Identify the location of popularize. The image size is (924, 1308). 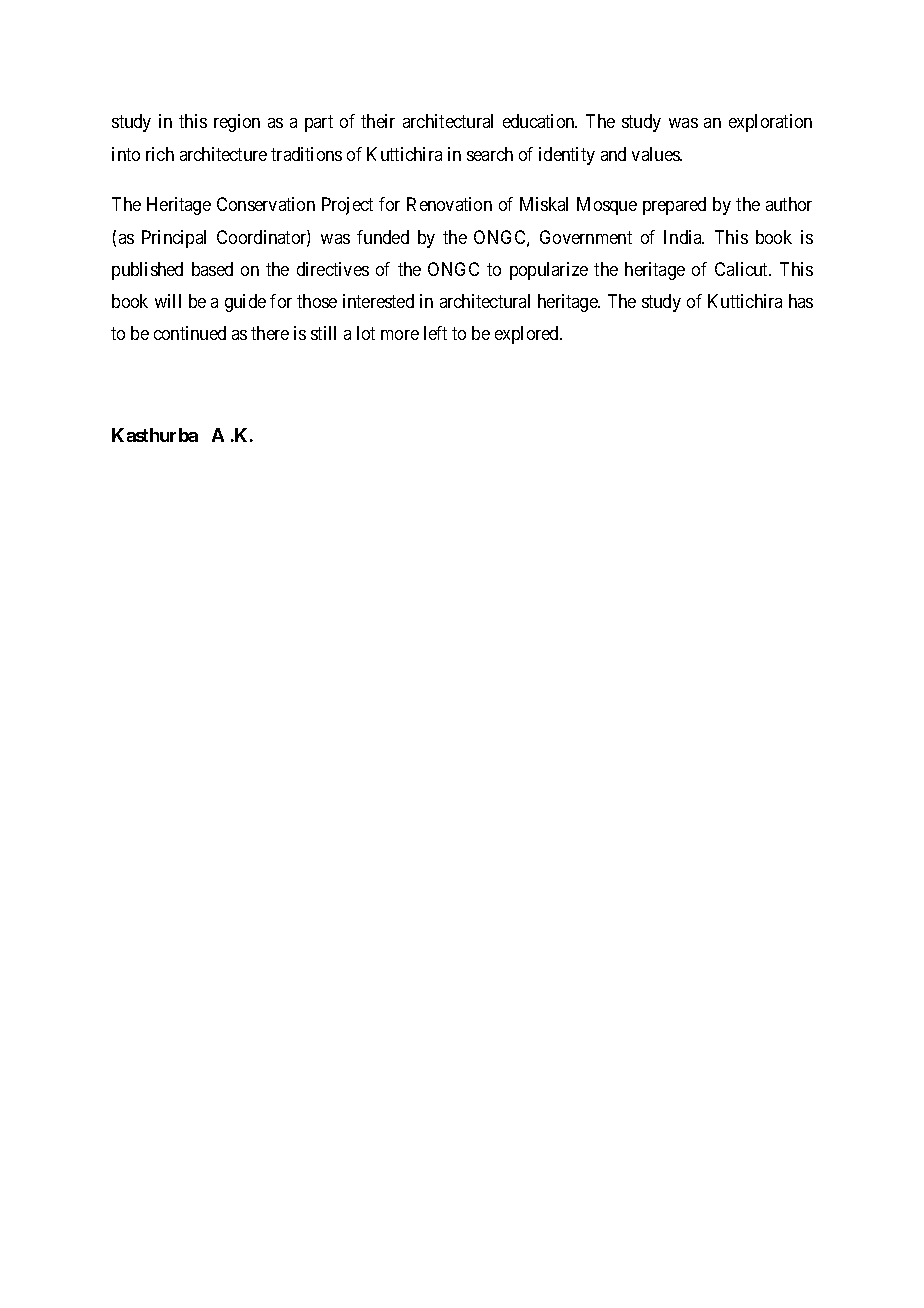
(549, 271).
